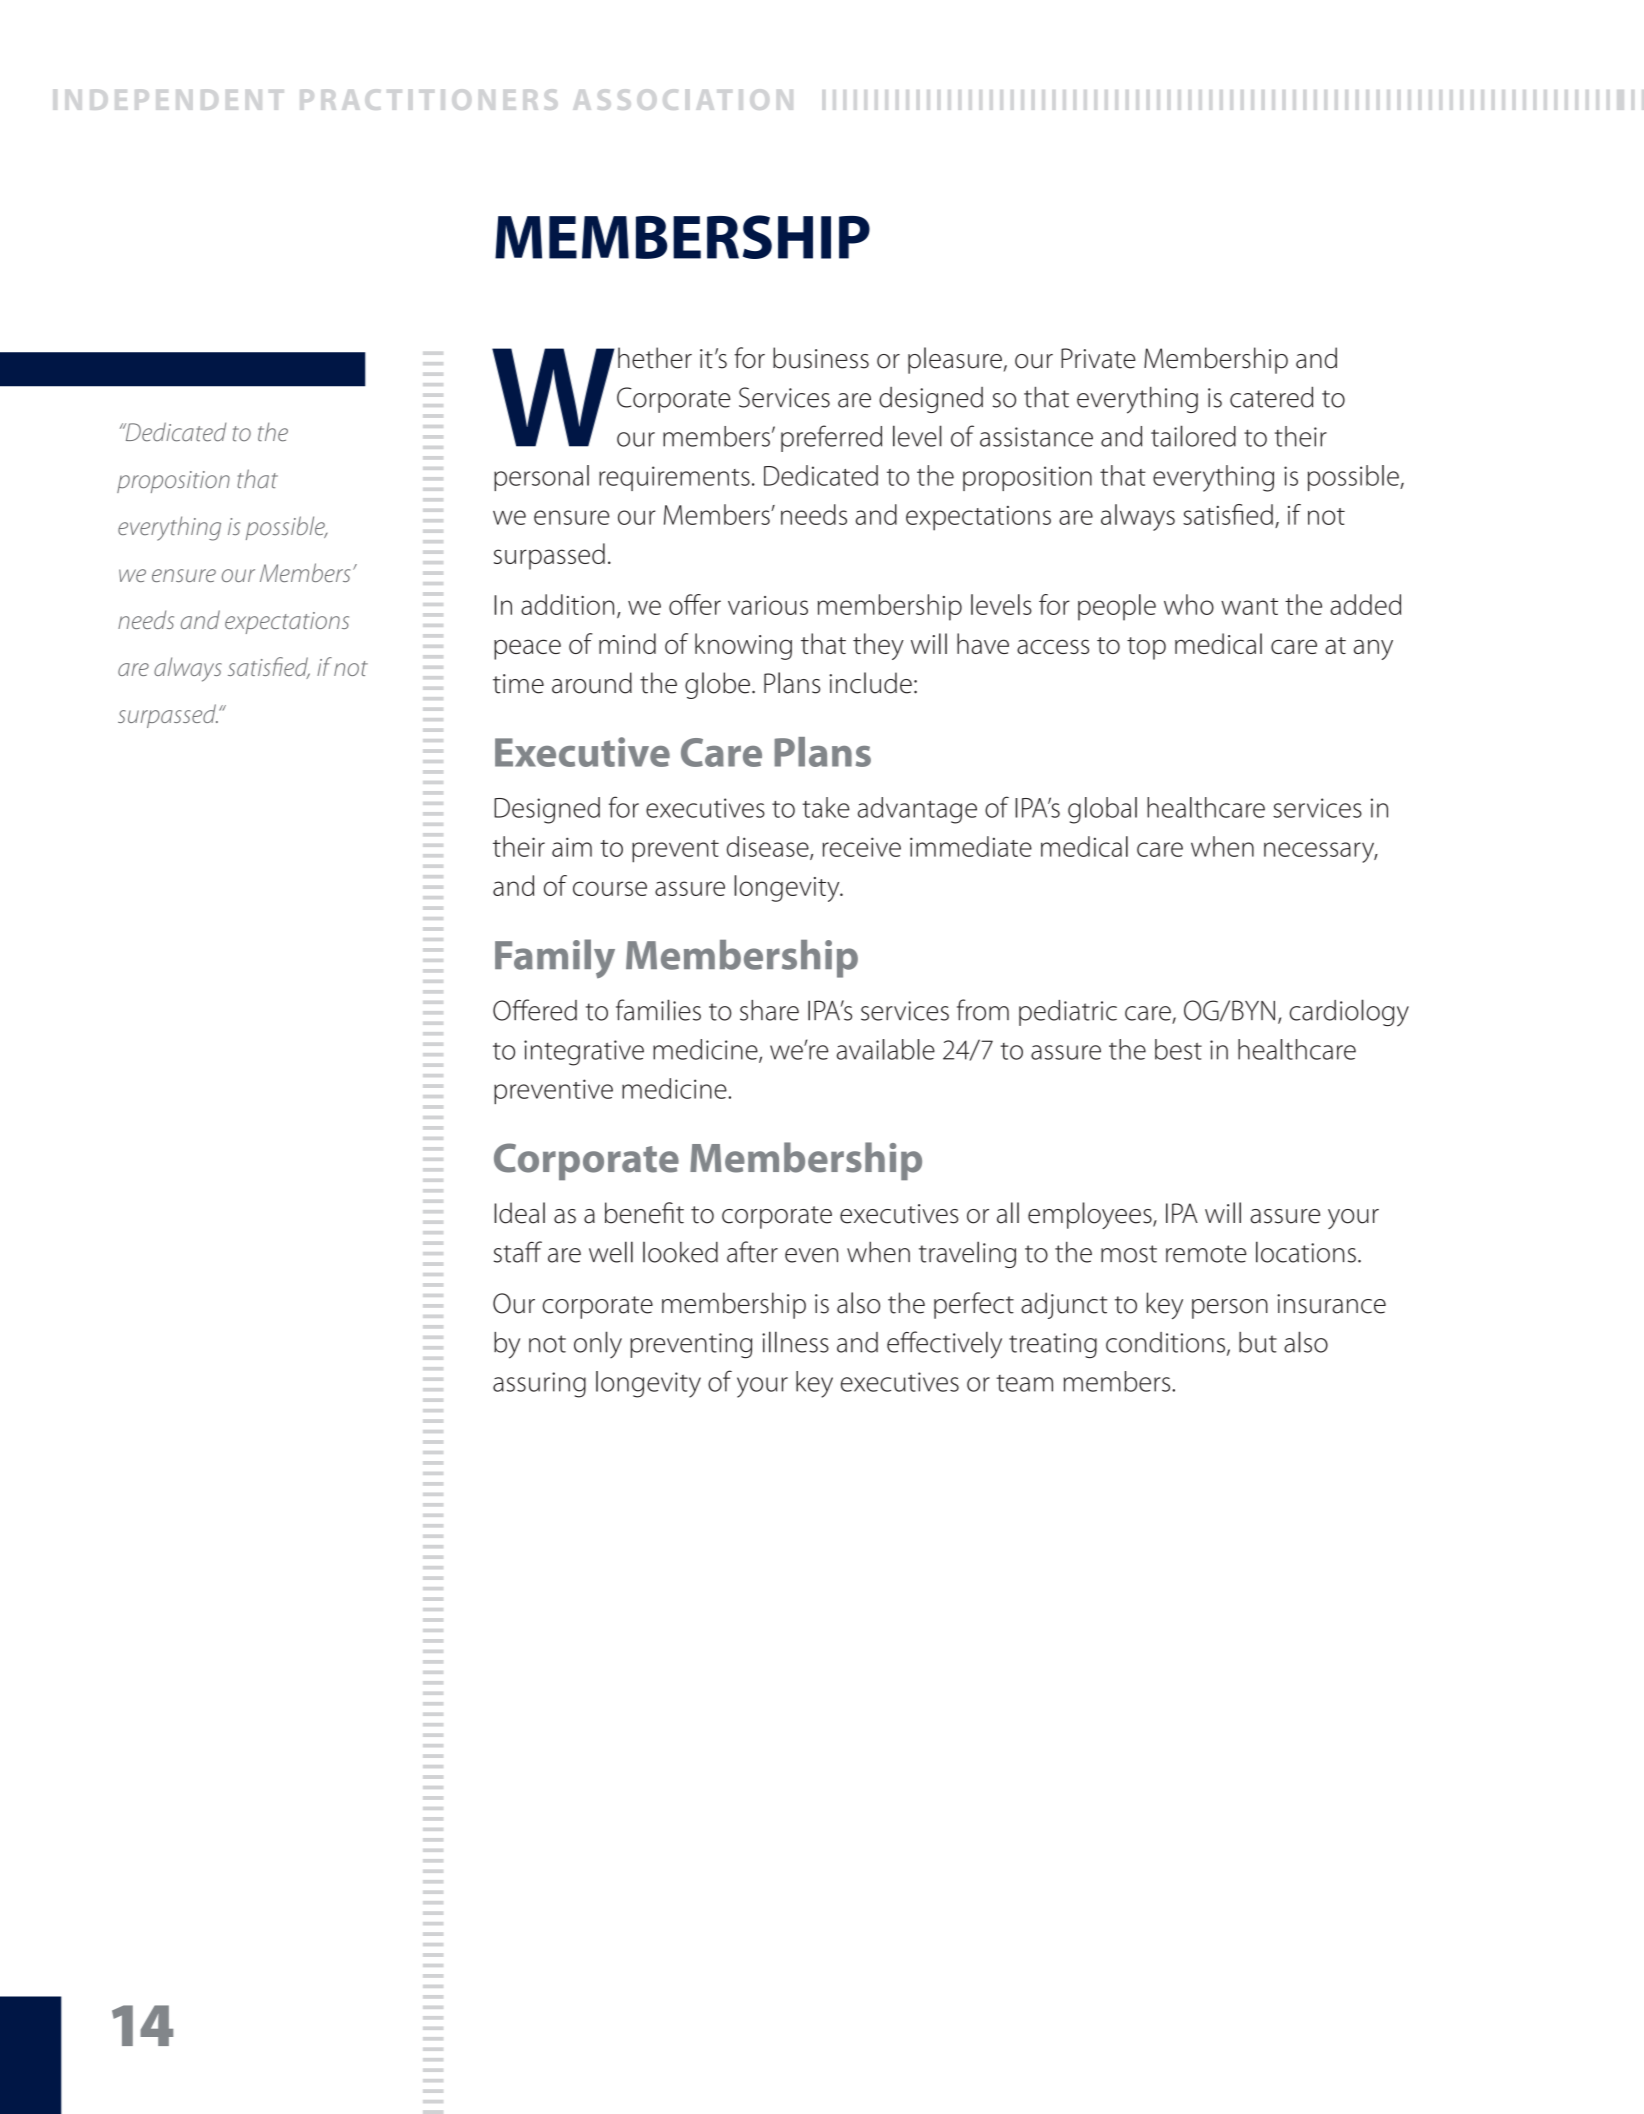 This screenshot has height=2114, width=1644. Describe the element at coordinates (598, 1344) in the screenshot. I see `only` at that location.
